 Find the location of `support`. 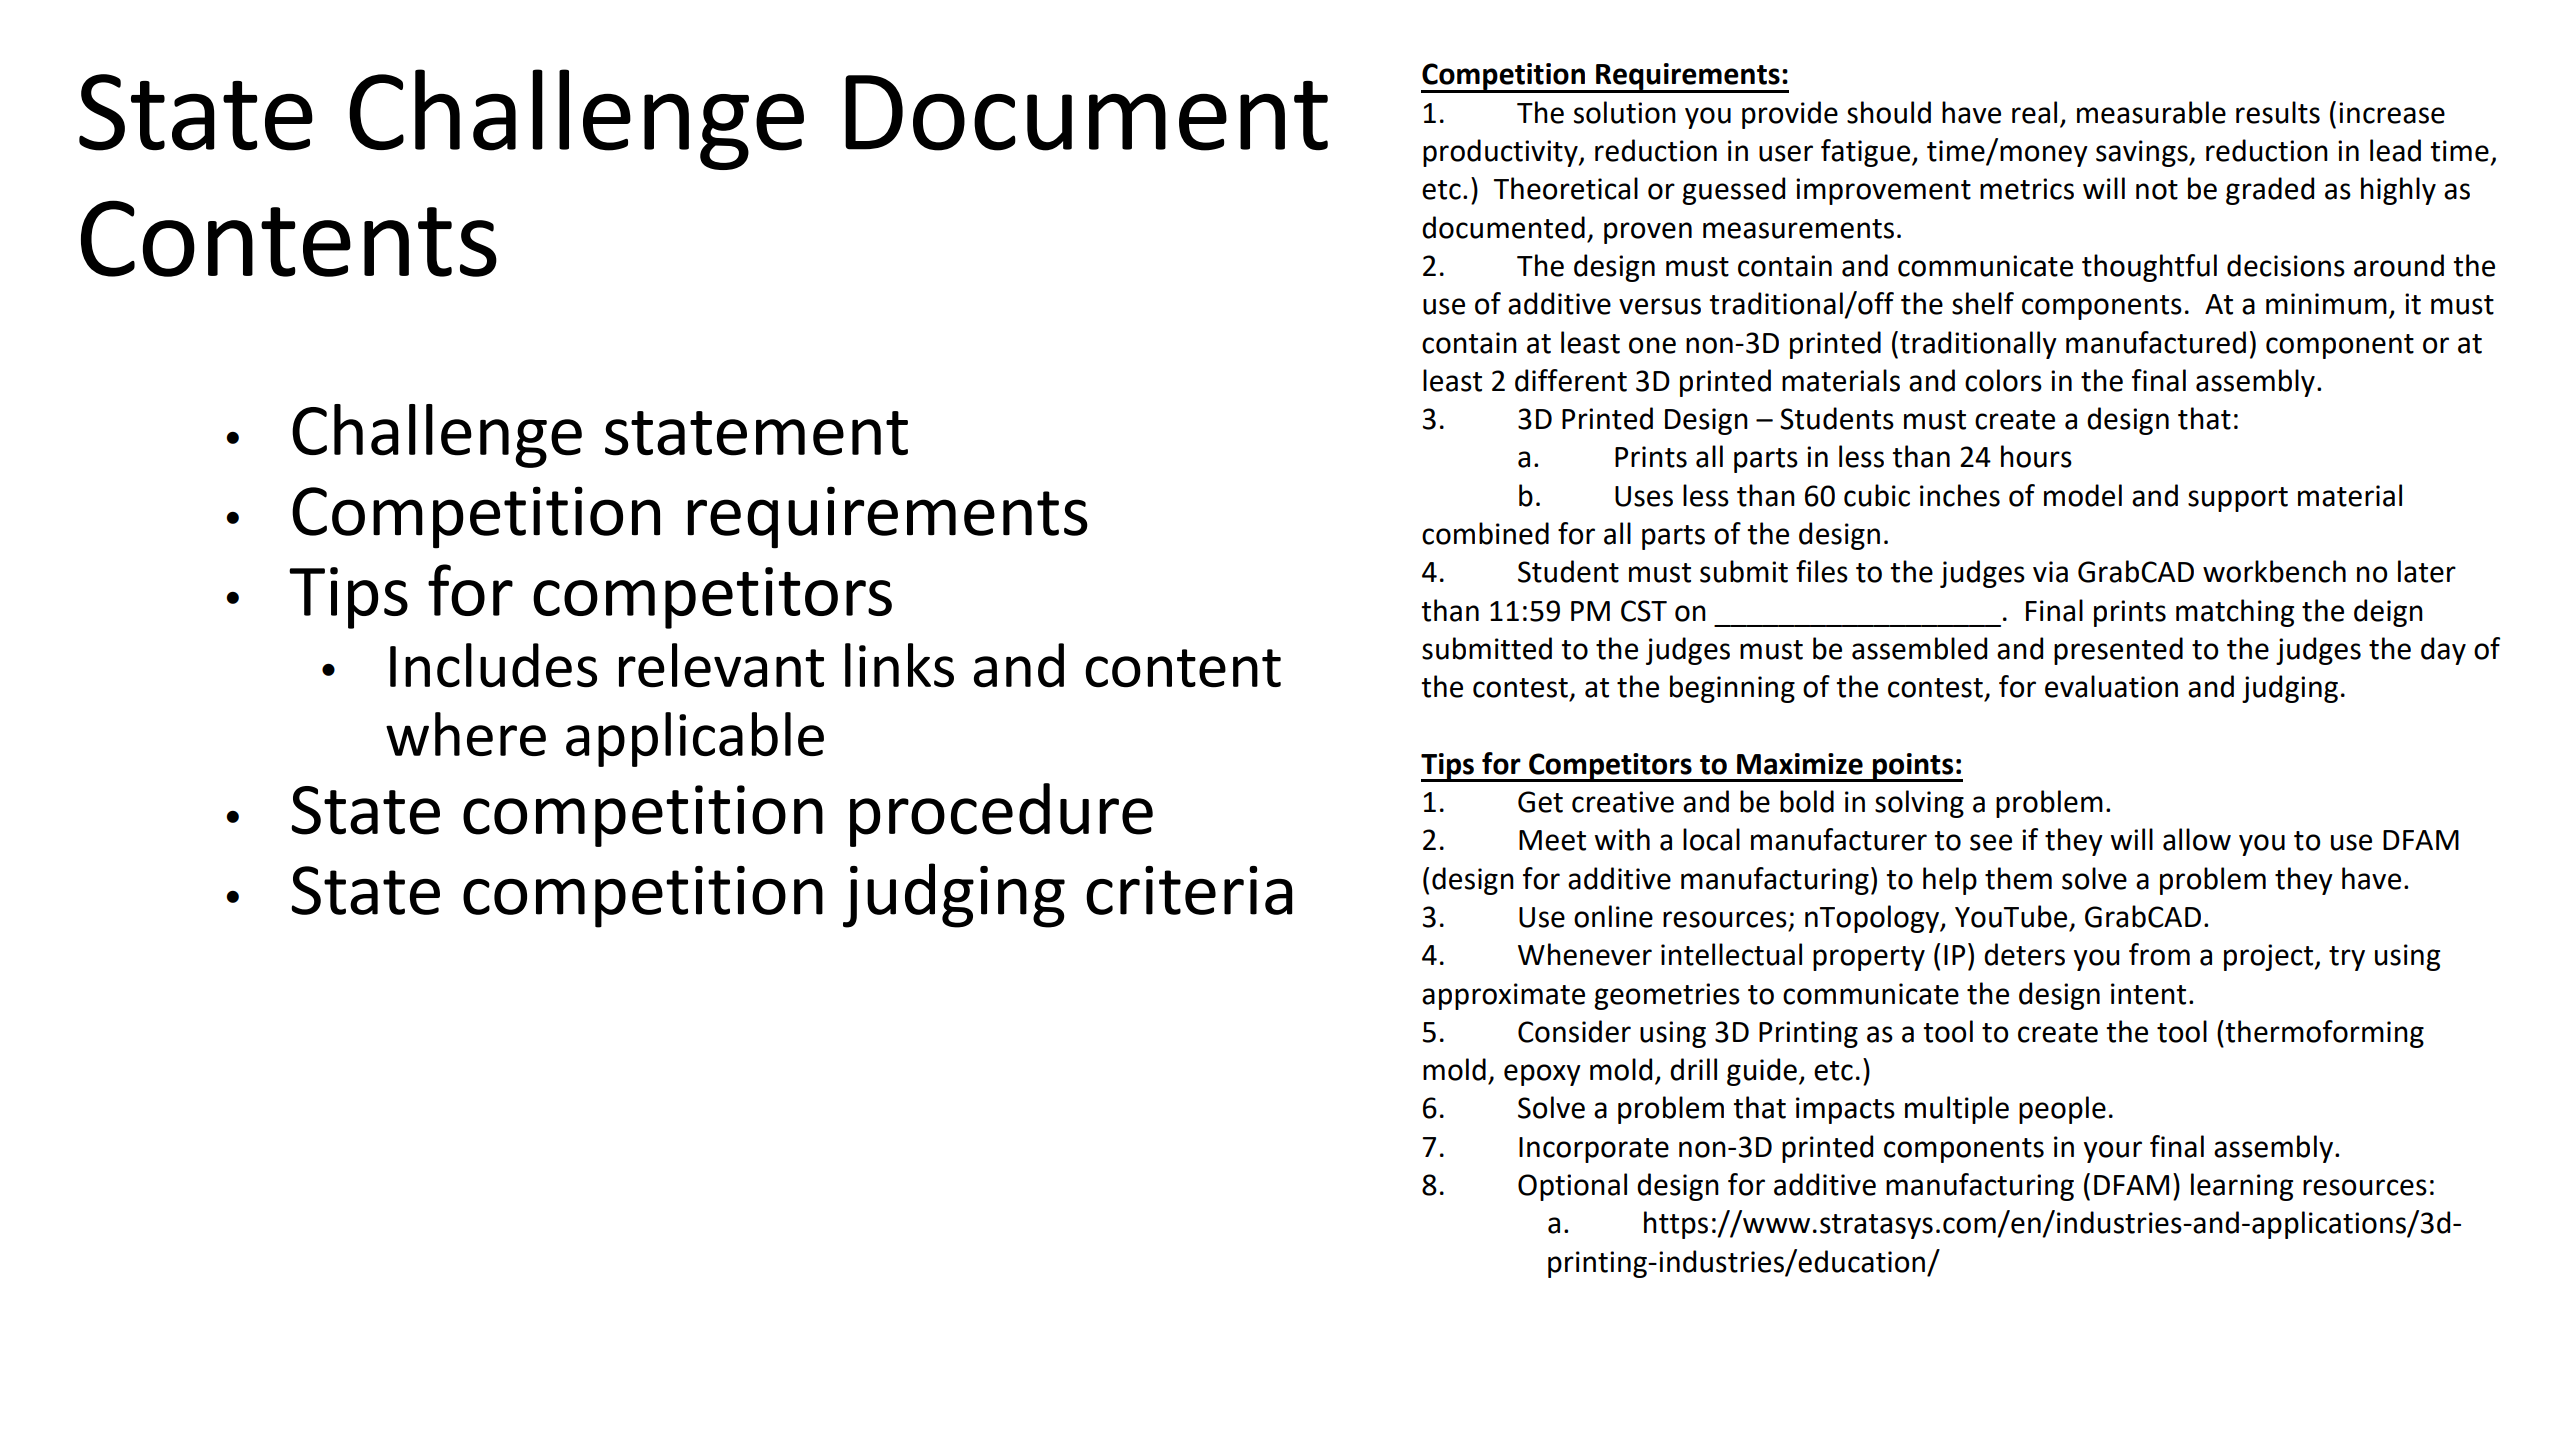

support is located at coordinates (2238, 499).
